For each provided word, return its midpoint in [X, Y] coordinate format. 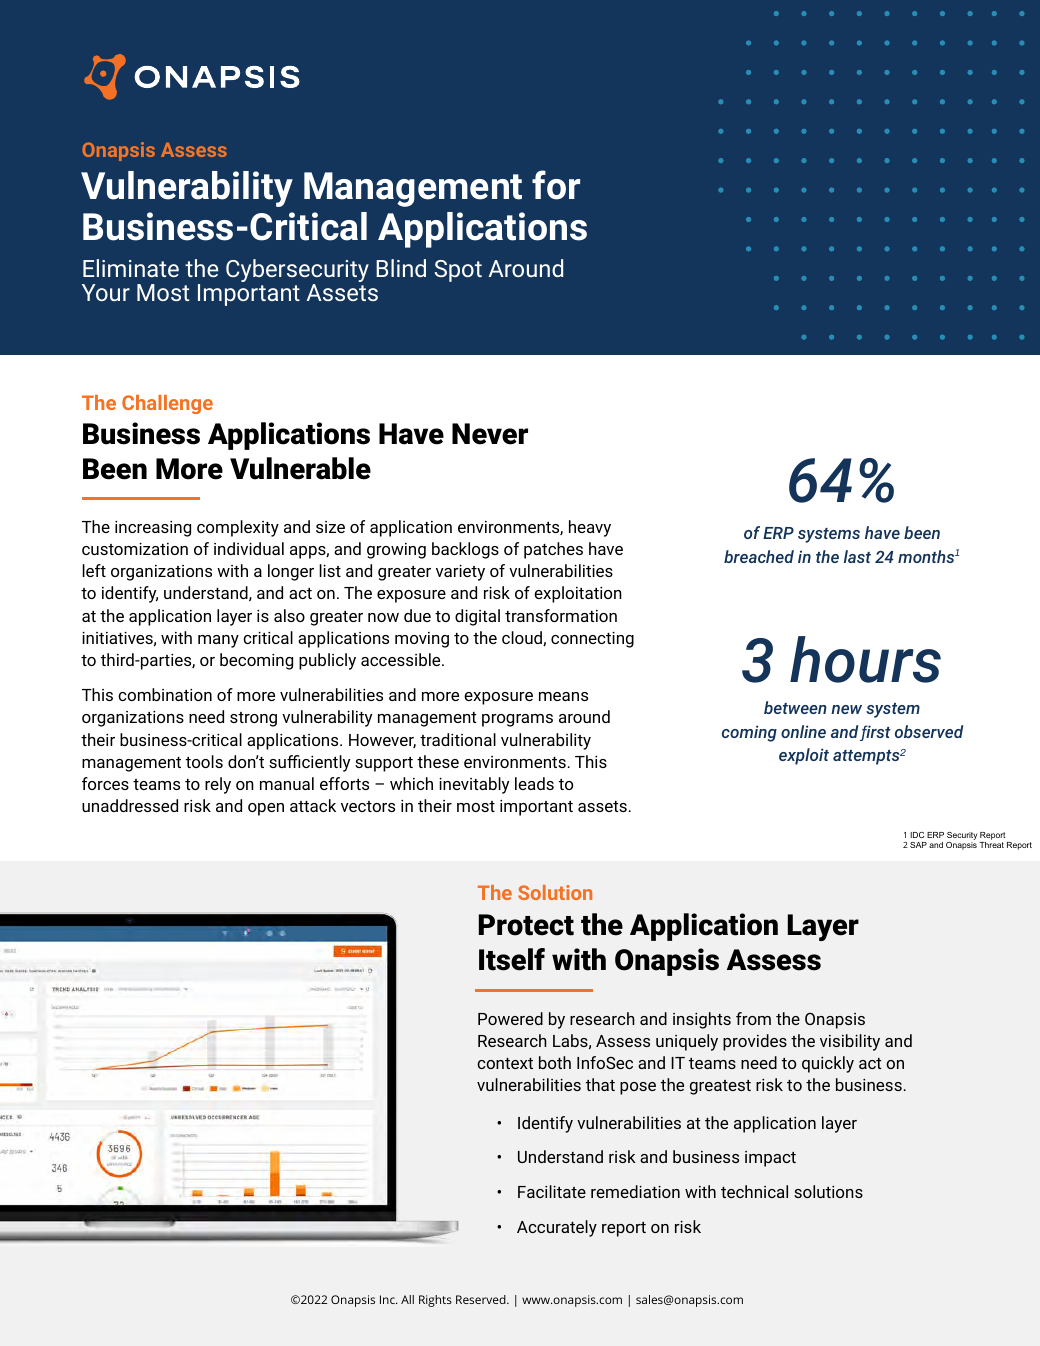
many [218, 641]
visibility [850, 1042]
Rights [435, 1301]
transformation [561, 615]
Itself [512, 959]
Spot [458, 271]
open [266, 809]
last [857, 556]
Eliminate [131, 268]
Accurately [557, 1228]
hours [865, 659]
